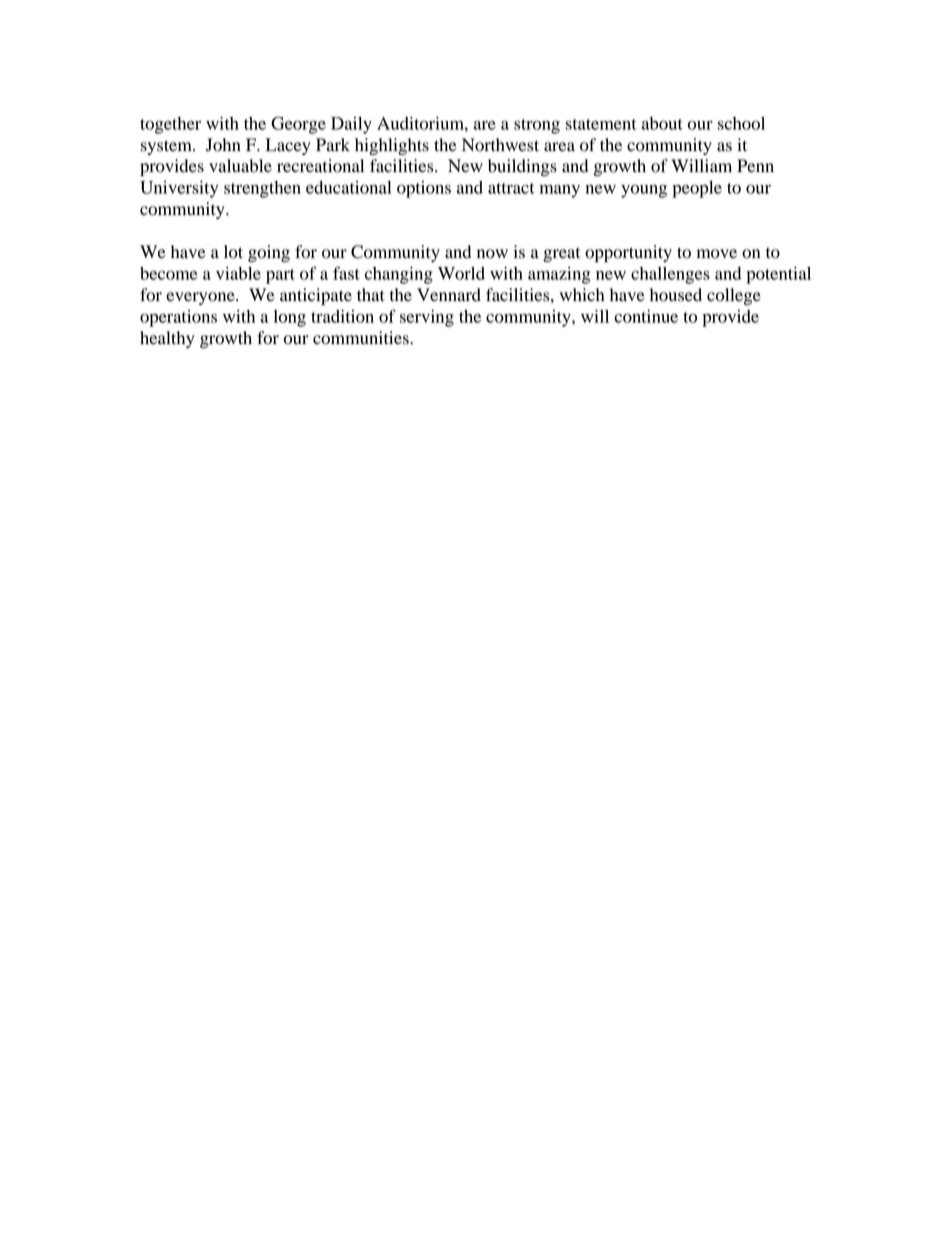 The height and width of the image is (1233, 952). What do you see at coordinates (537, 126) in the image?
I see `strong` at bounding box center [537, 126].
